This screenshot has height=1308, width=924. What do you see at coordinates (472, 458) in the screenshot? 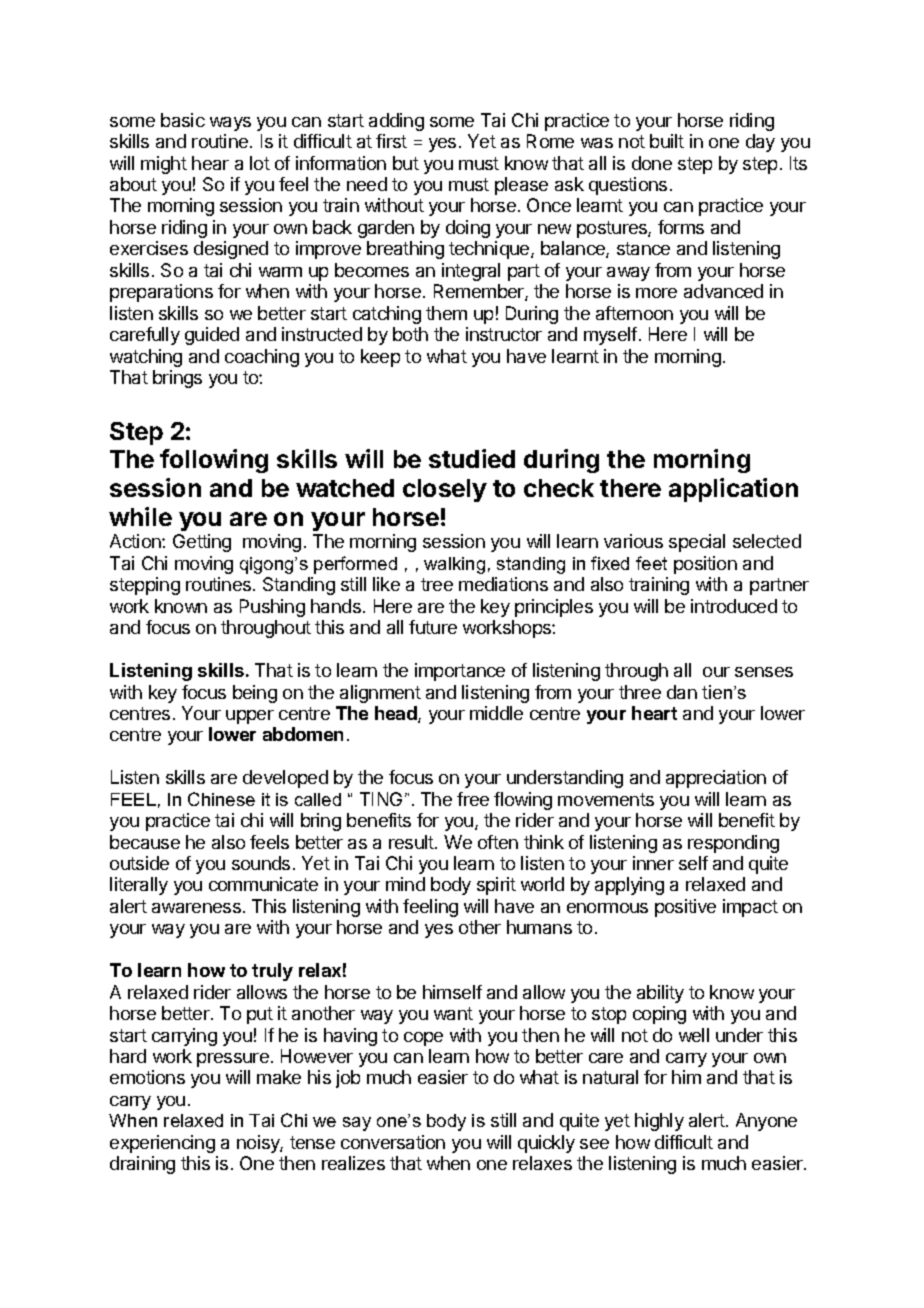
I see `studied` at bounding box center [472, 458].
